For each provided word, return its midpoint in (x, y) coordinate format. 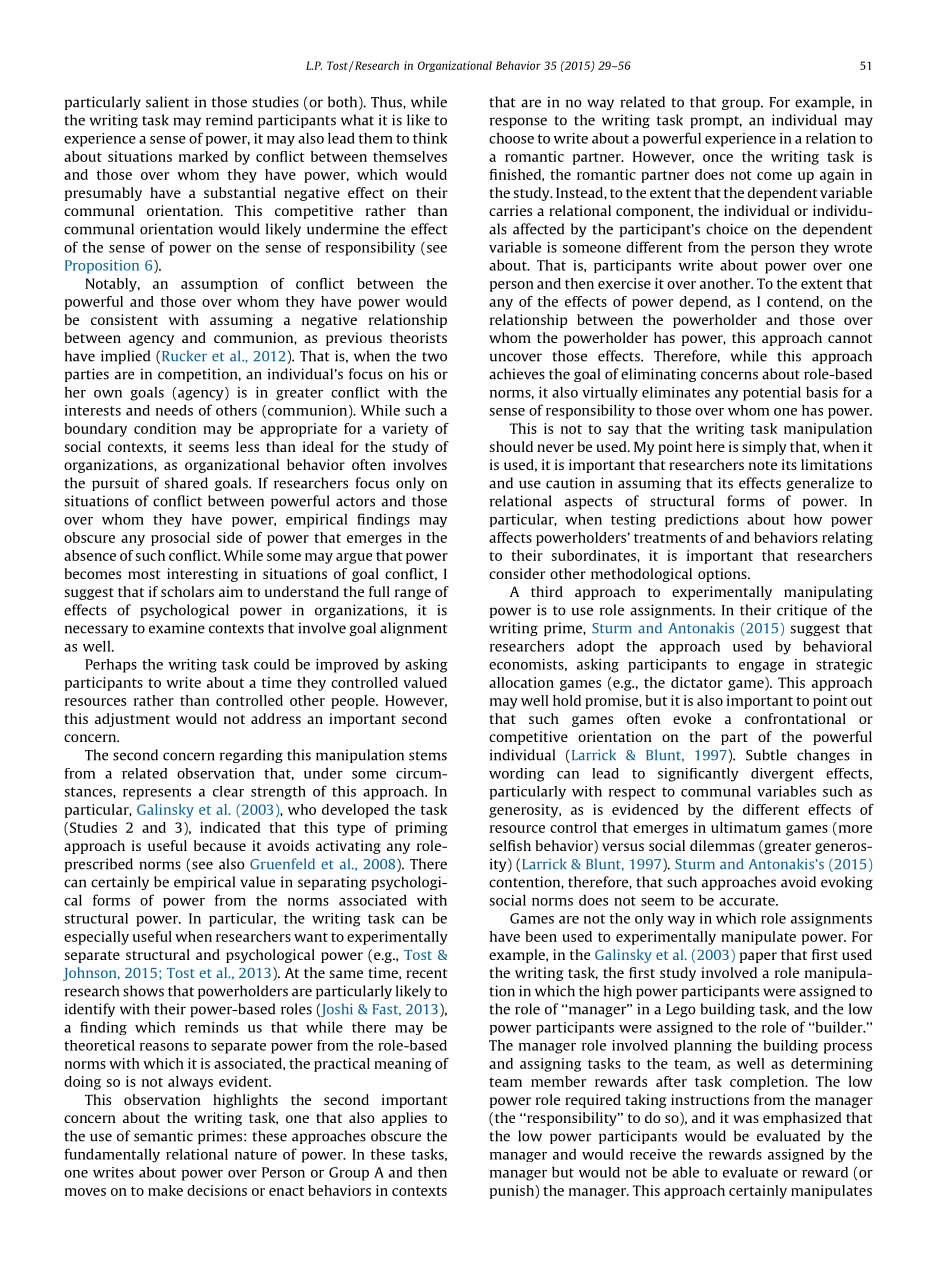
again (837, 176)
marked (203, 156)
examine (177, 628)
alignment (414, 629)
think (430, 138)
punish (513, 1192)
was (746, 1119)
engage (761, 667)
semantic (163, 1136)
